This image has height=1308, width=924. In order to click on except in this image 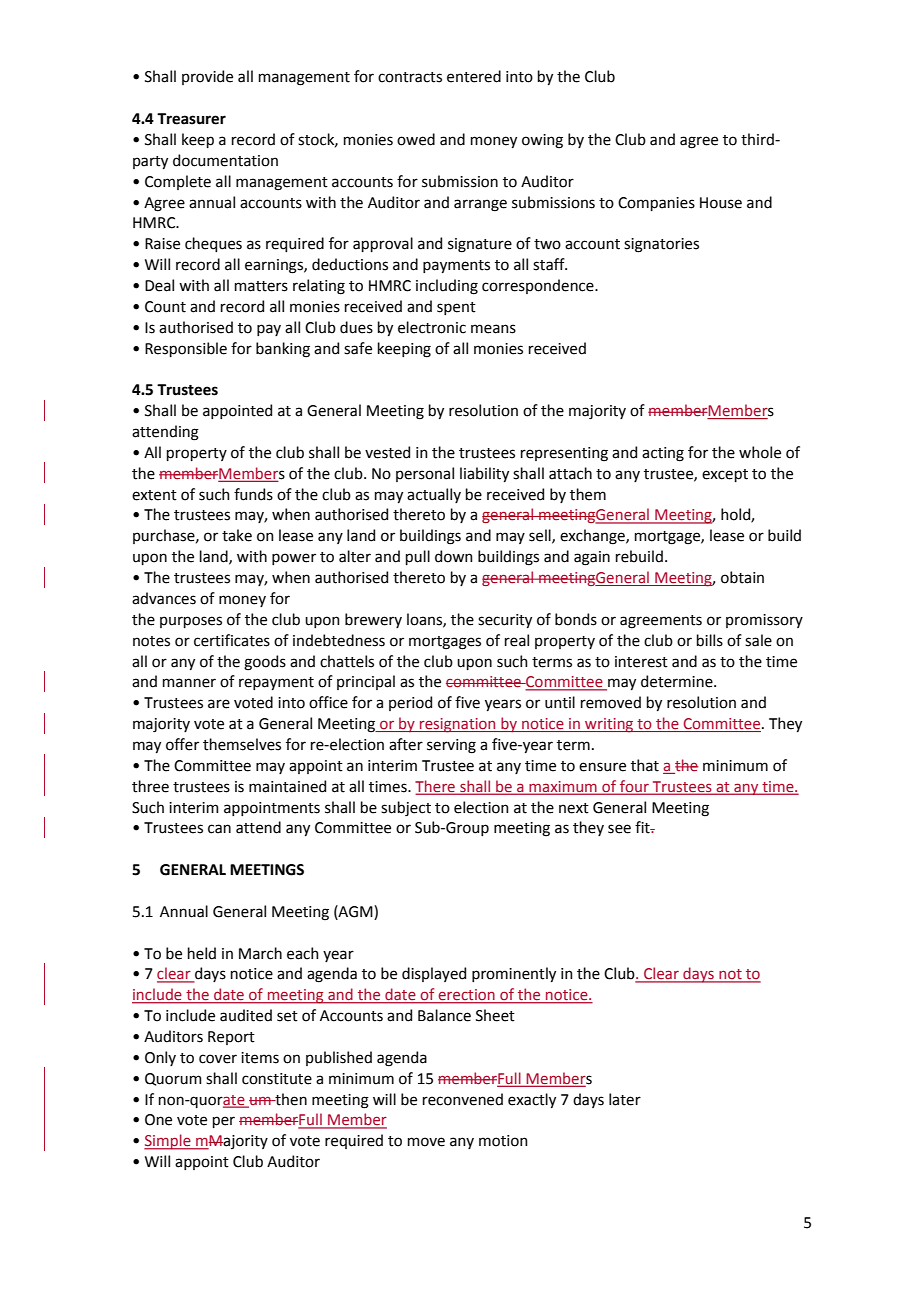, I will do `click(725, 475)`.
